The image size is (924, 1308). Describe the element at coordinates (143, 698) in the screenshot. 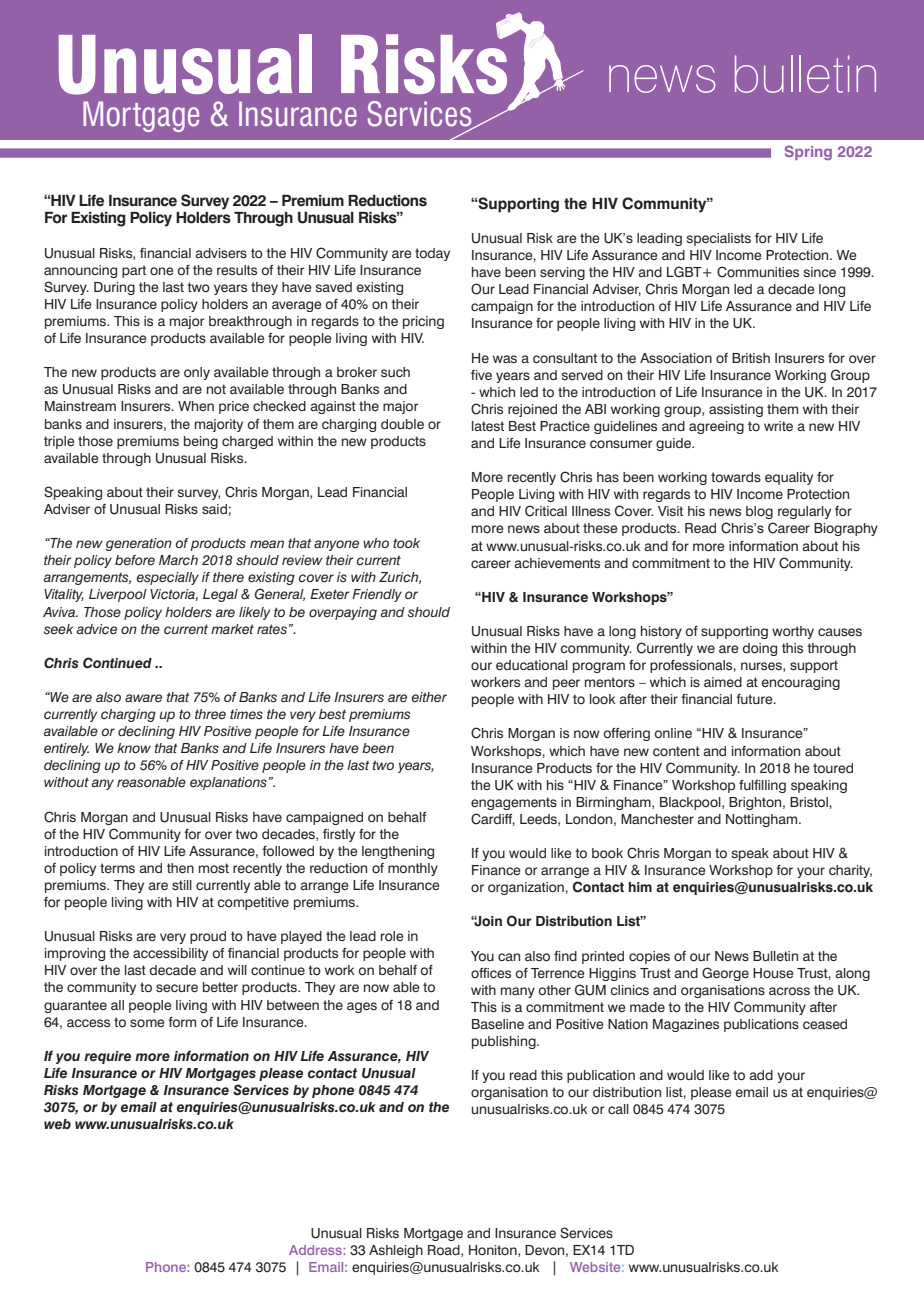

I see `aware` at that location.
